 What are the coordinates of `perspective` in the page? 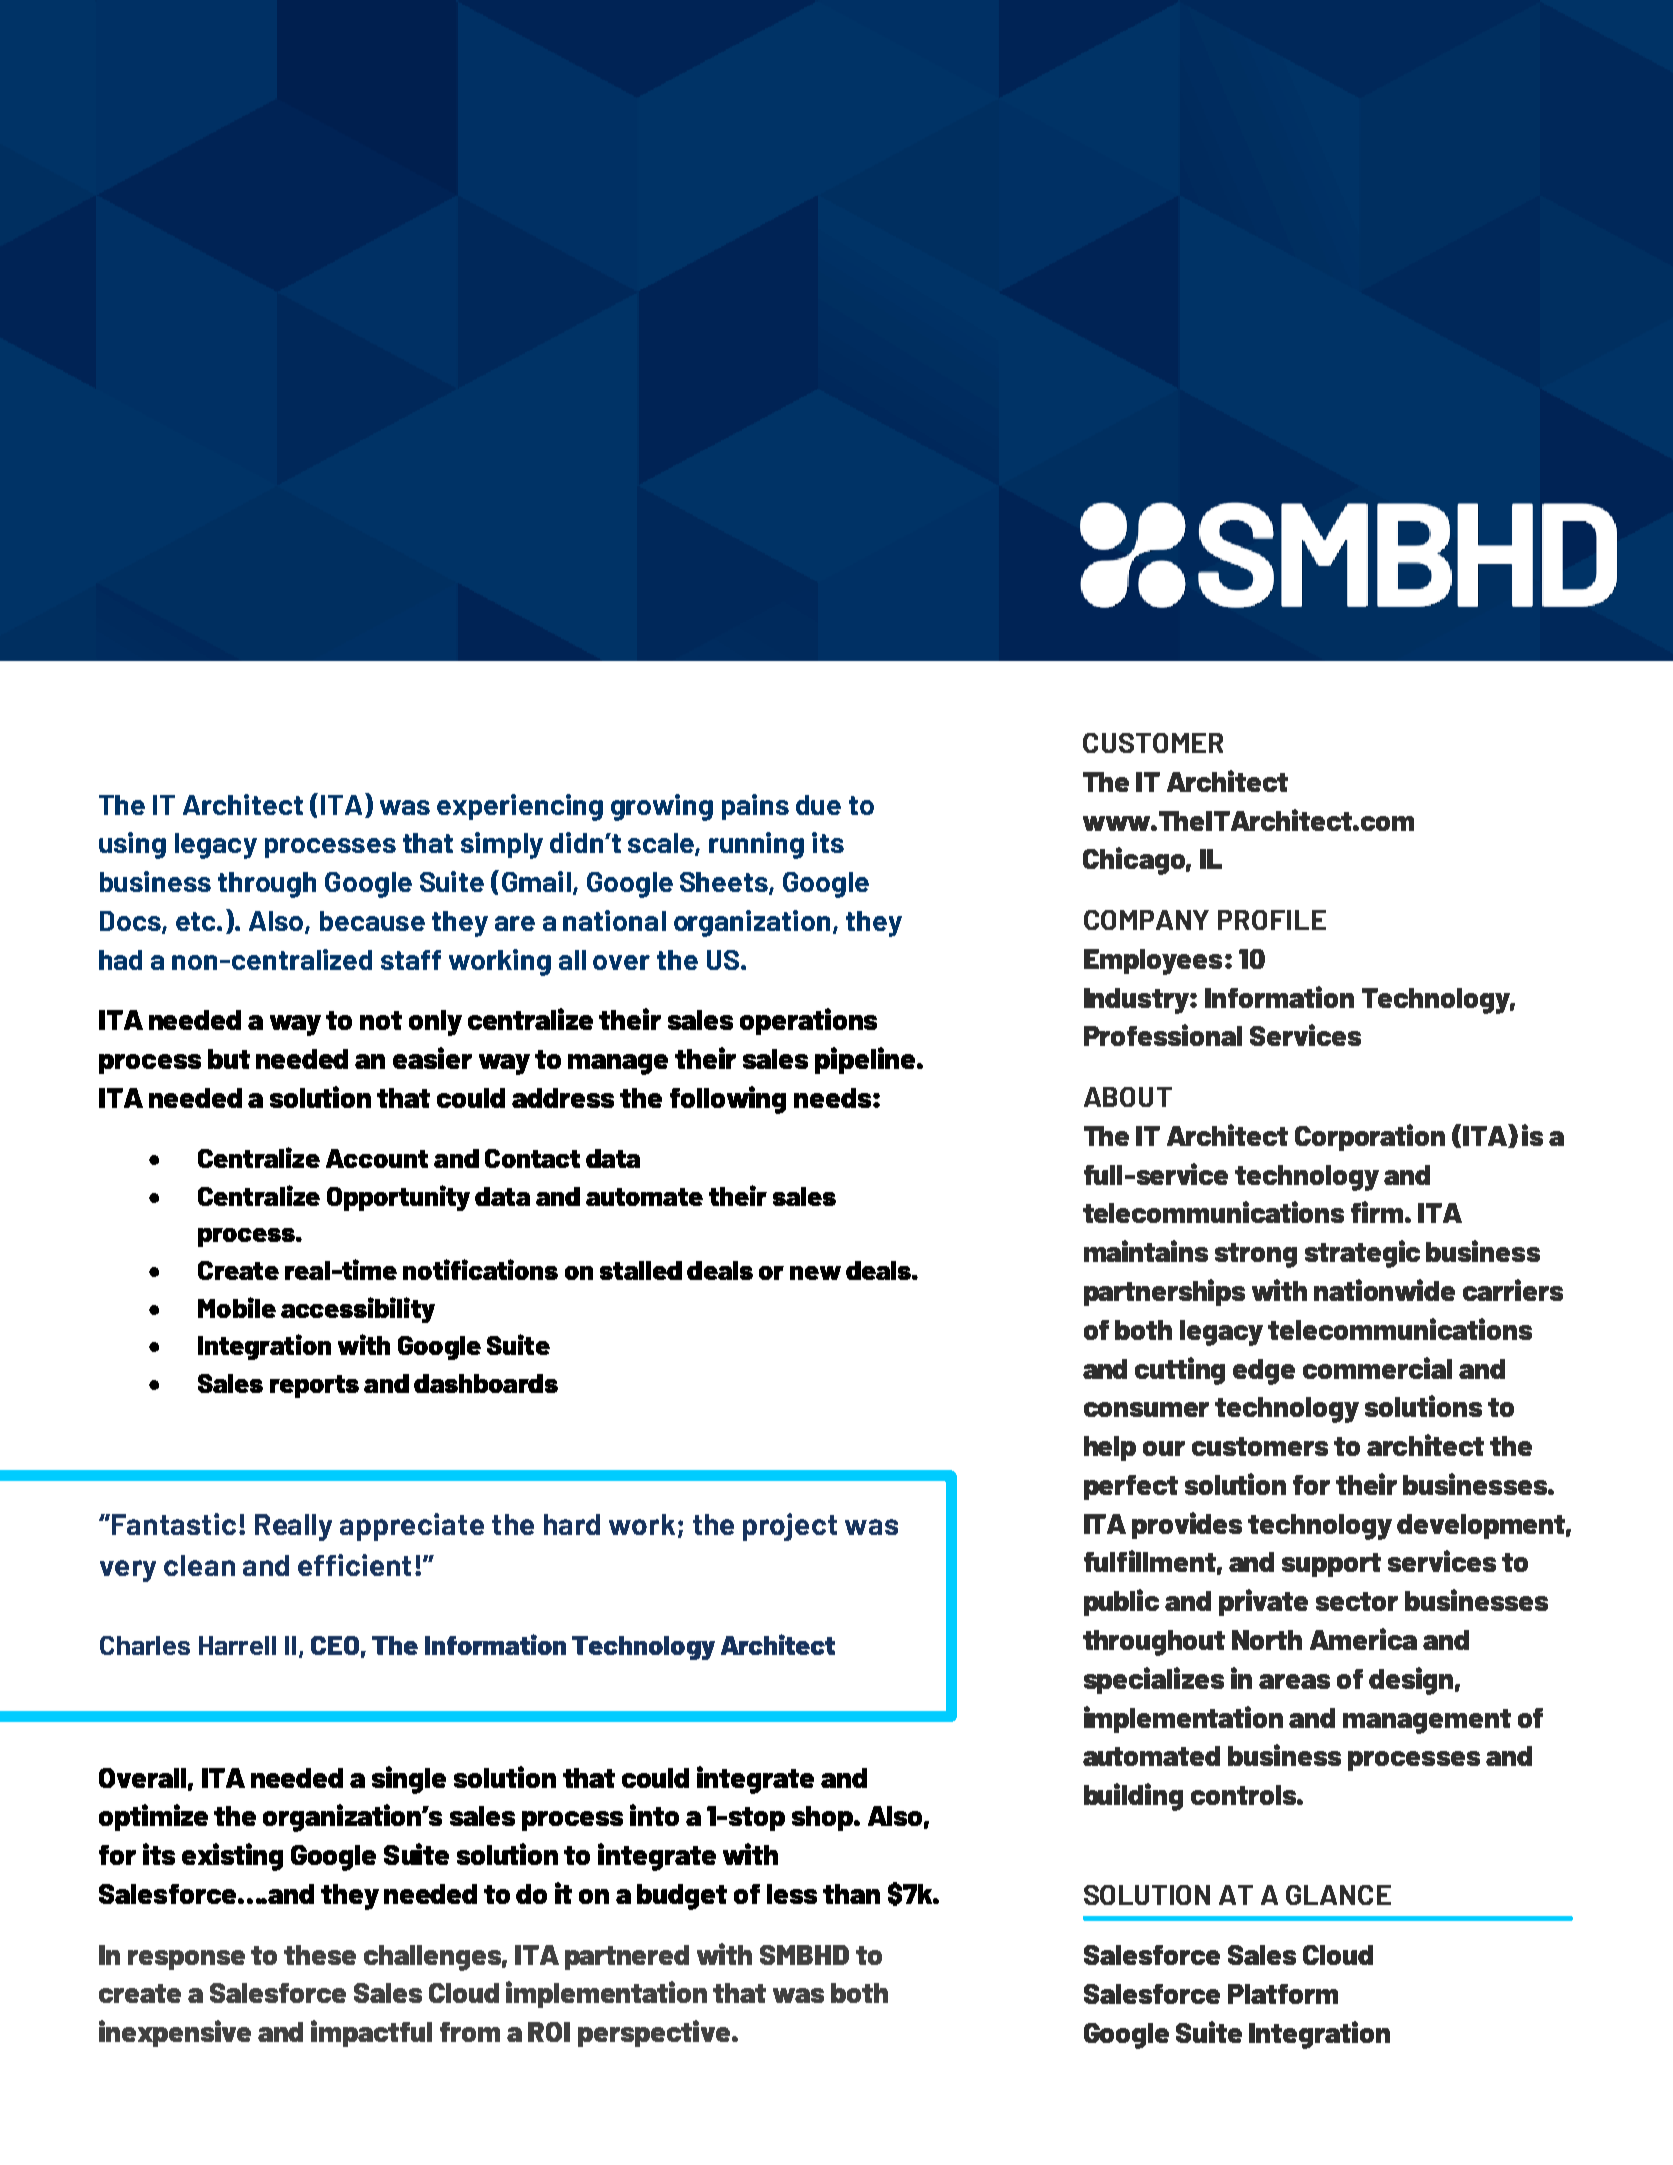 It's located at (655, 2033).
